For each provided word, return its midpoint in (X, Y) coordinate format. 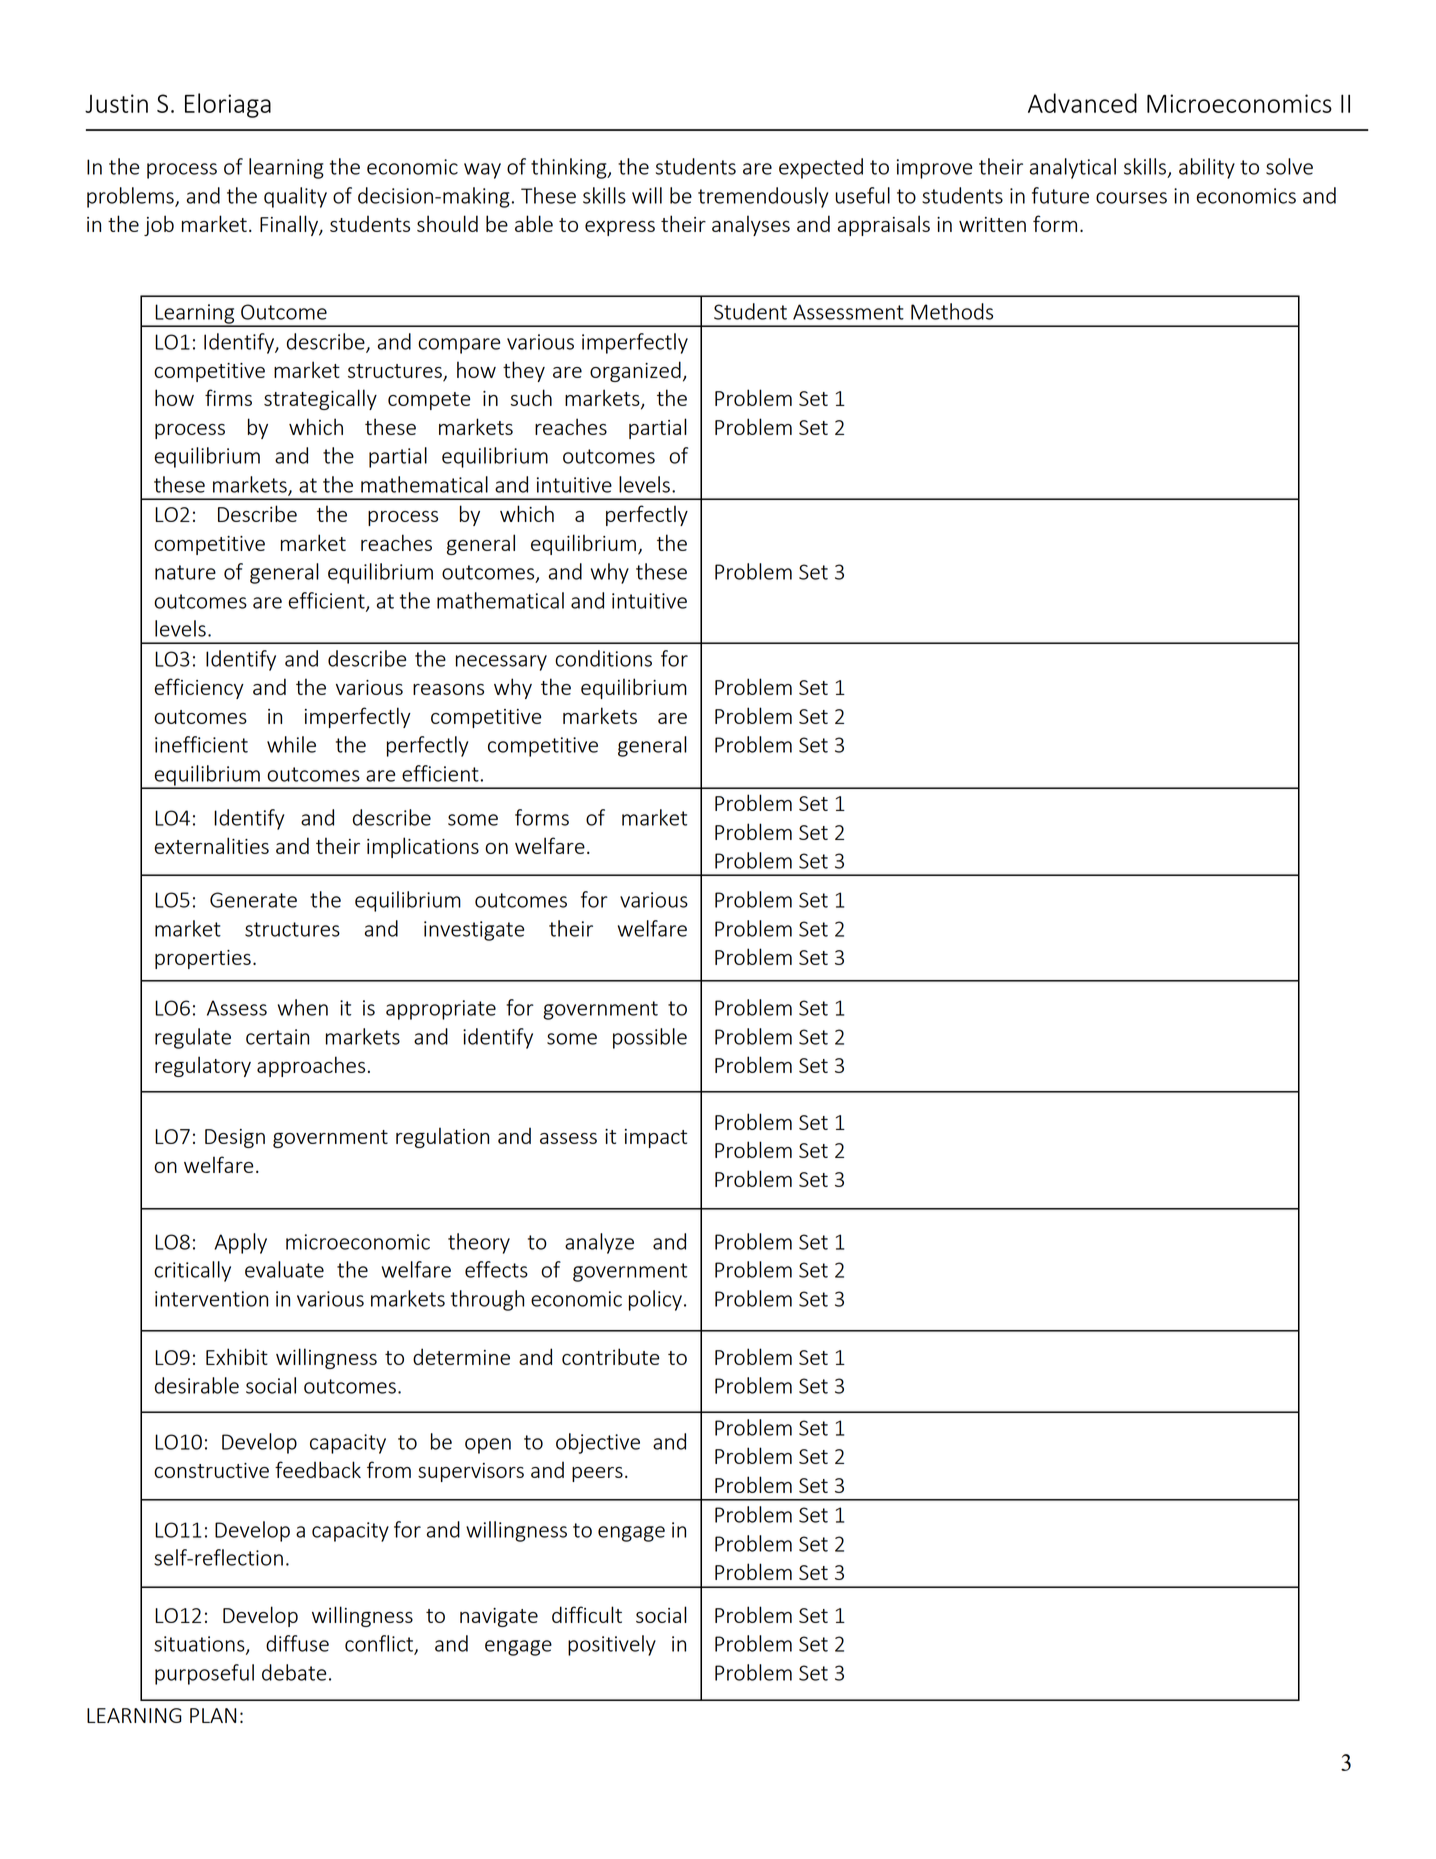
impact (656, 1138)
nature (185, 572)
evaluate (284, 1269)
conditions (603, 658)
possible (650, 1038)
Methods (952, 311)
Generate (253, 900)
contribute (610, 1356)
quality (295, 197)
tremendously (763, 197)
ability (1207, 168)
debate (294, 1672)
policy (655, 1300)
